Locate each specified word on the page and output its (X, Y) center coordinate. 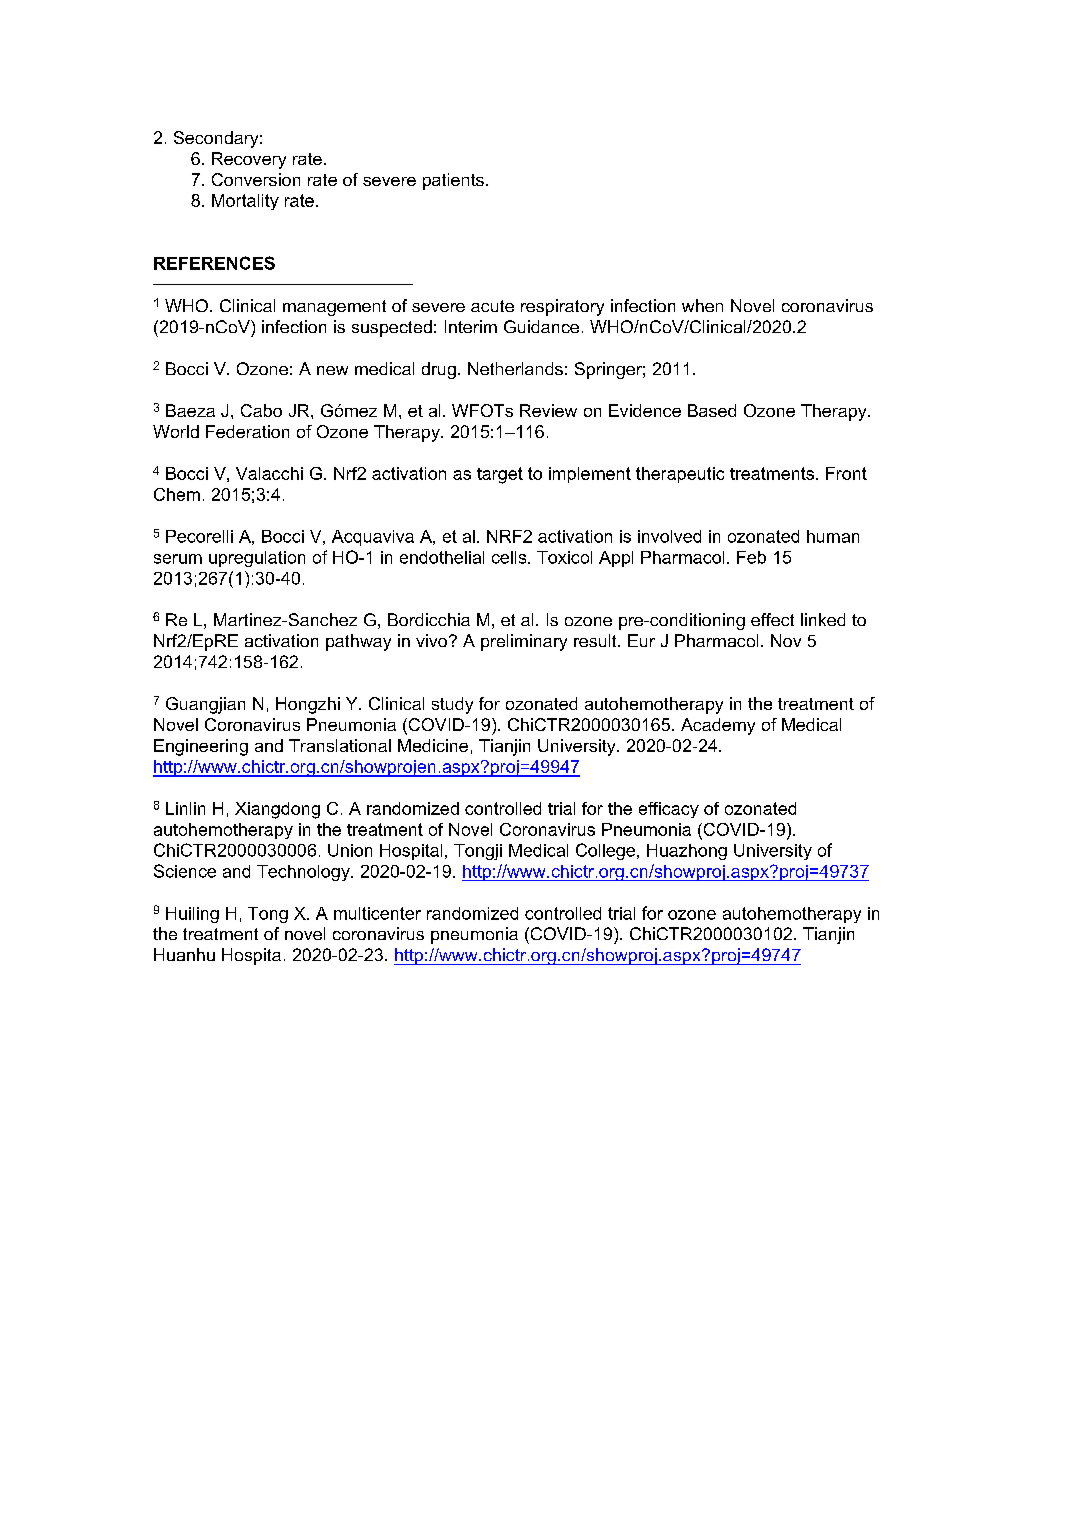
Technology (304, 873)
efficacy (669, 810)
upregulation (257, 559)
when (702, 305)
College (607, 851)
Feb (751, 557)
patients (453, 181)
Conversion (256, 179)
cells (510, 557)
